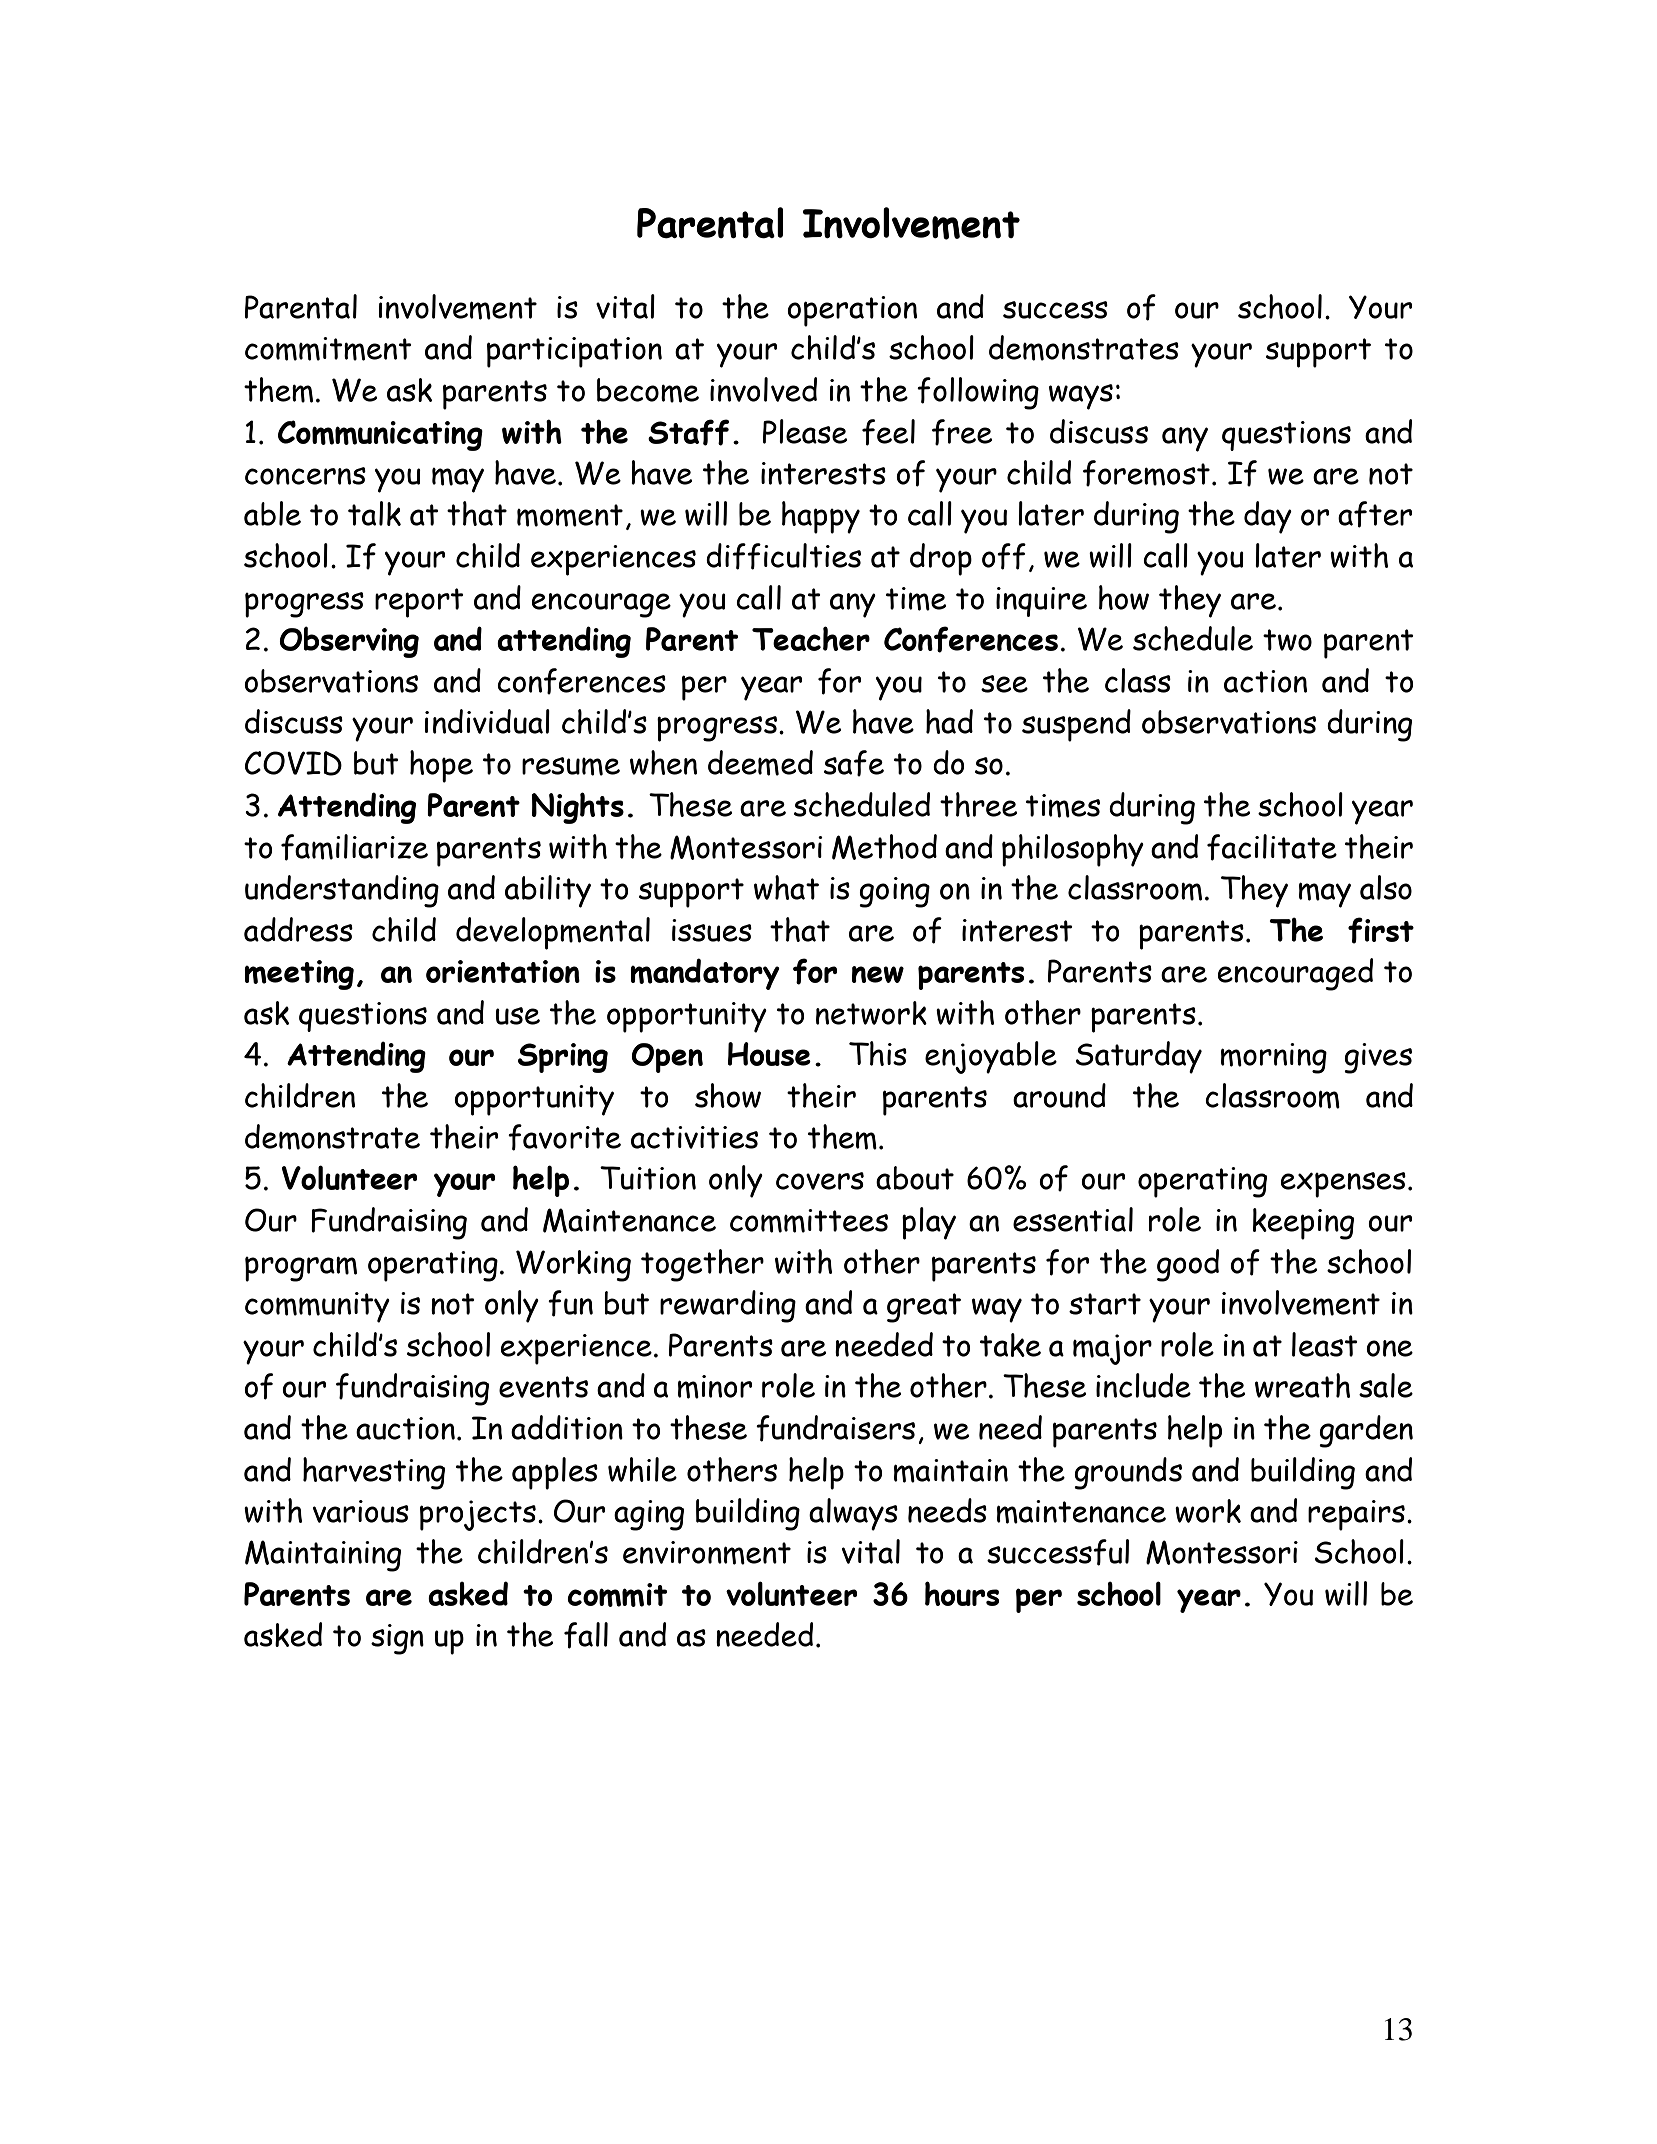  I want to click on Communicating, so click(380, 435).
